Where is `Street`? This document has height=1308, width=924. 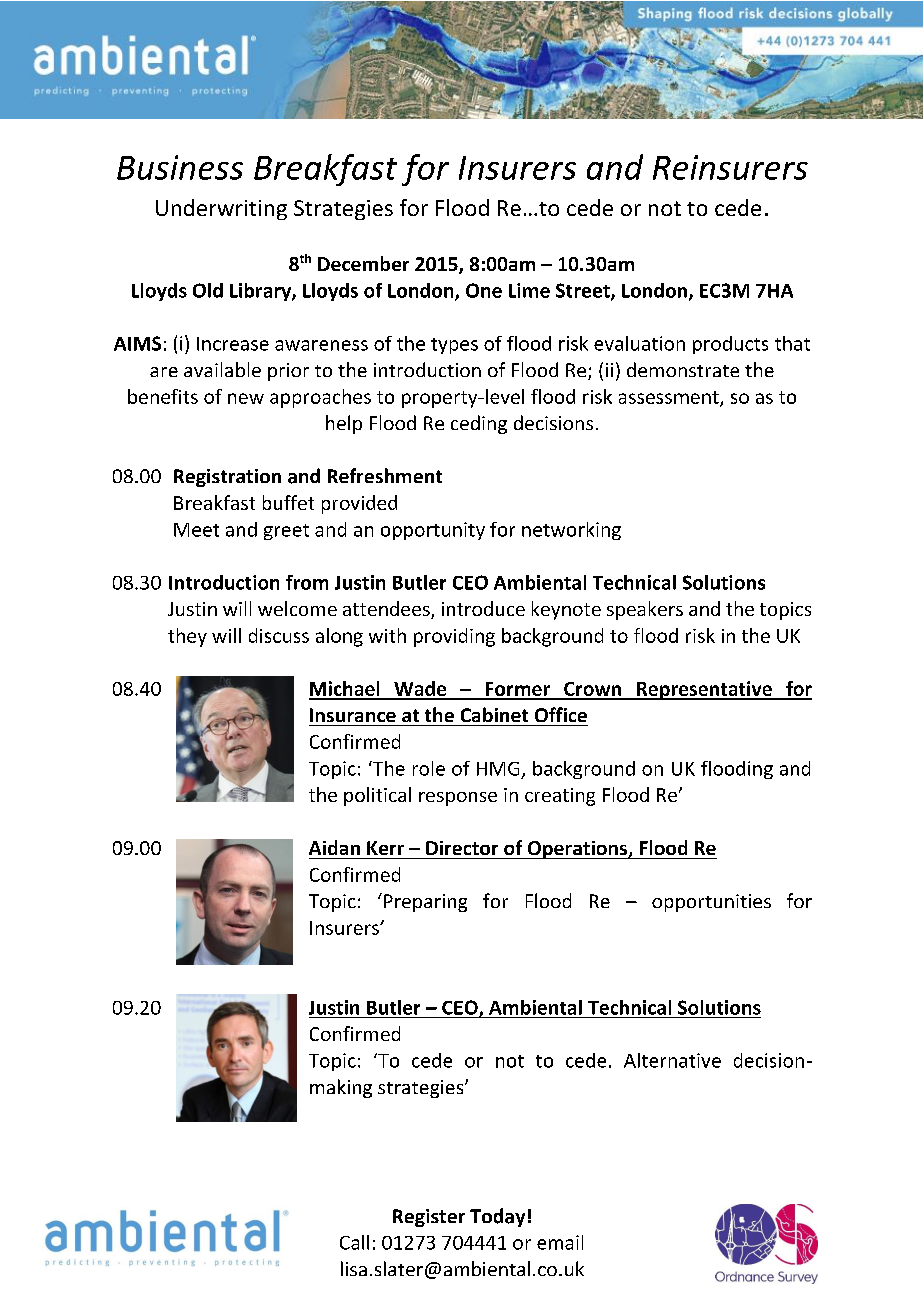 Street is located at coordinates (584, 291).
